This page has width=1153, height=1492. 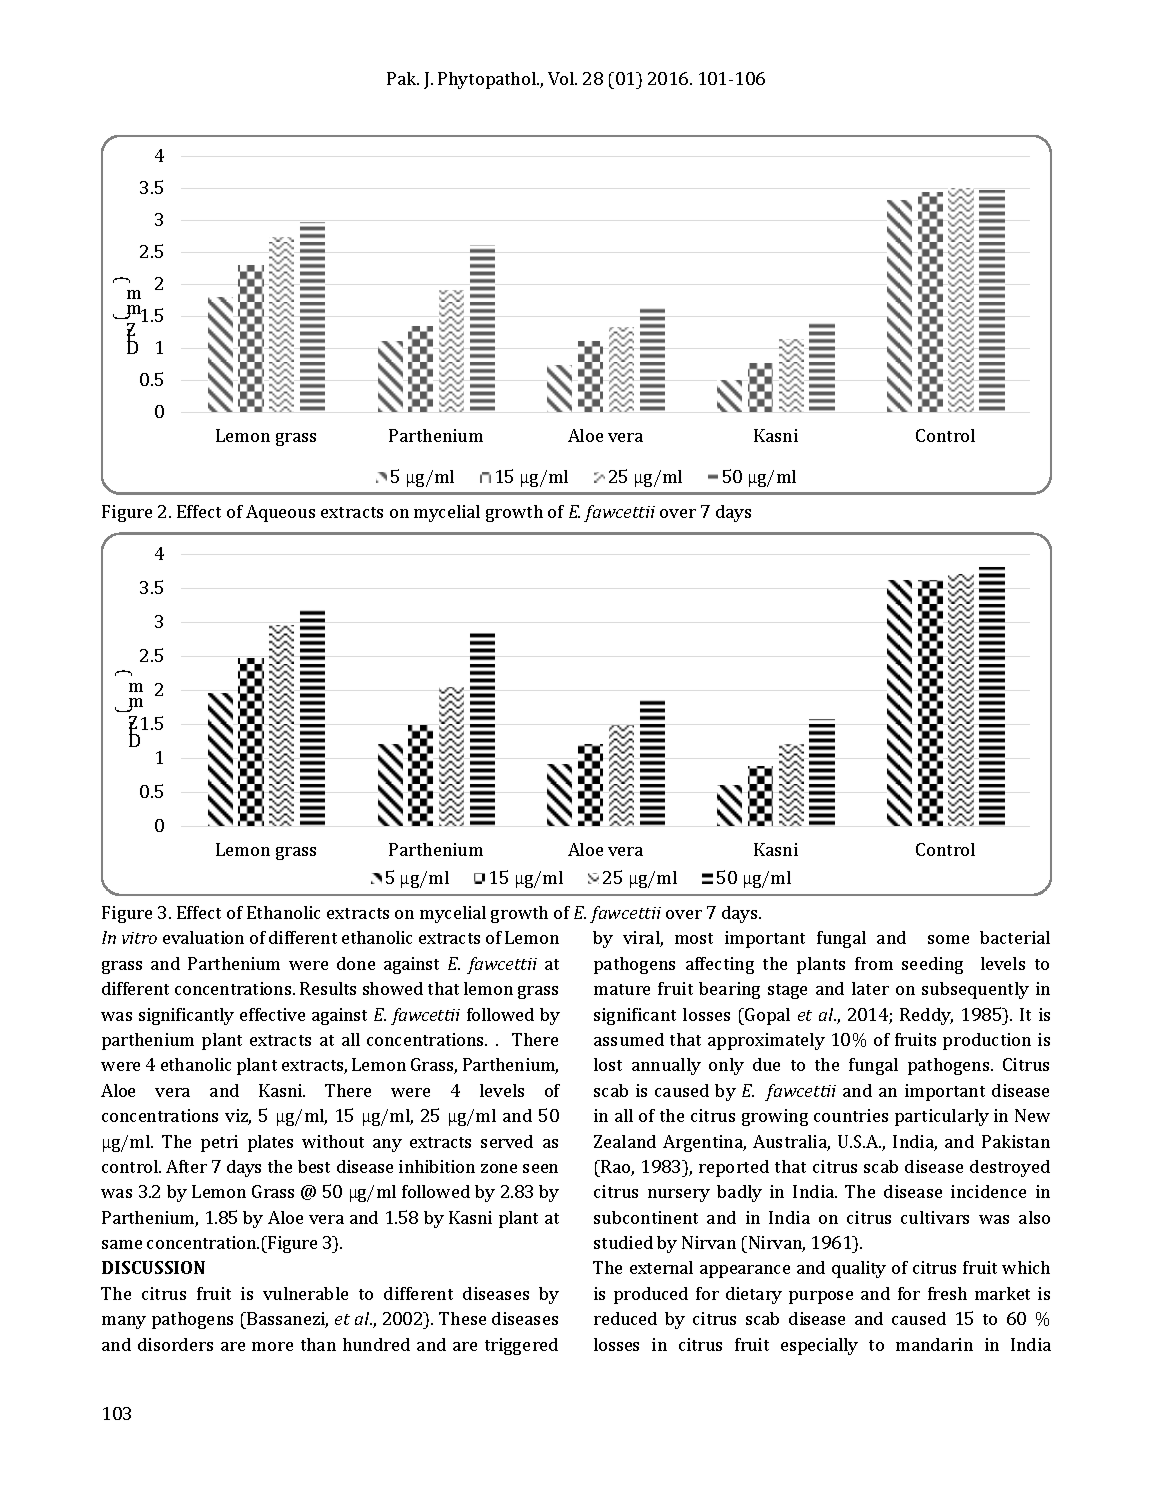 What do you see at coordinates (1015, 937) in the page?
I see `bacterial` at bounding box center [1015, 937].
